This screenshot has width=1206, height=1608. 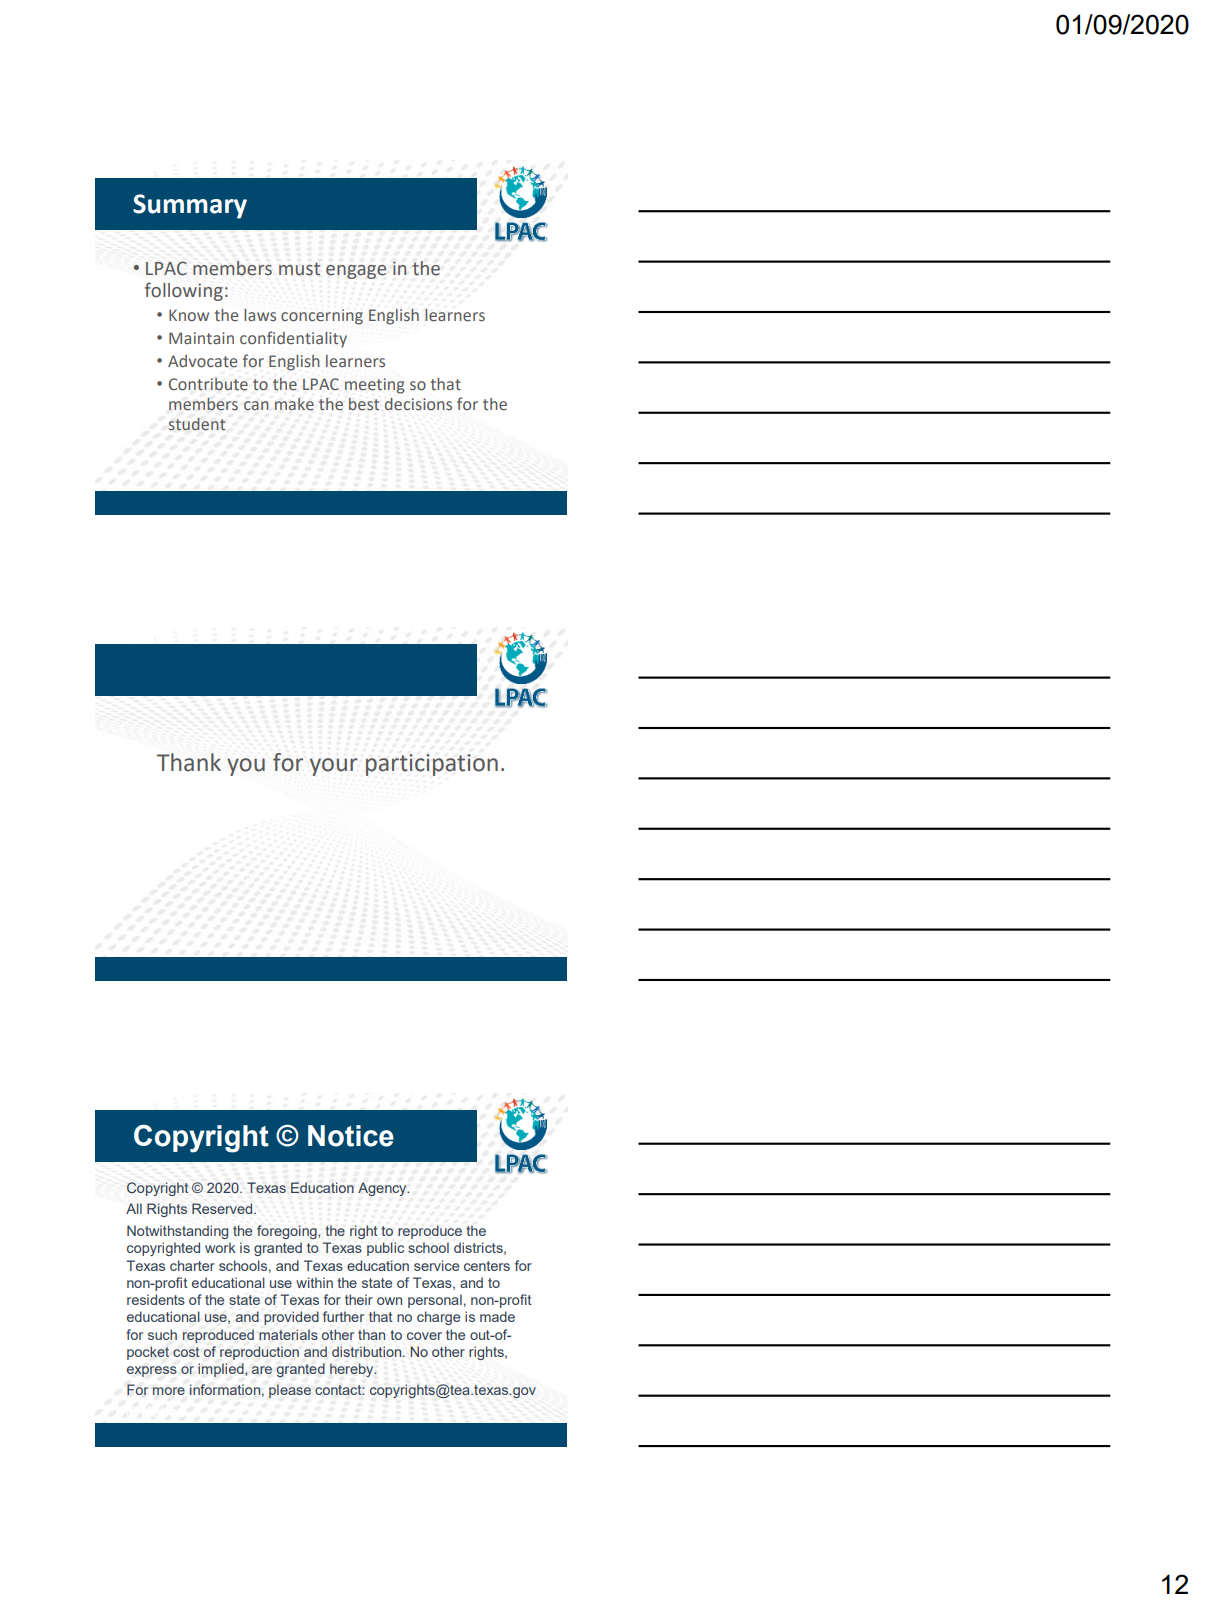 I want to click on such, so click(x=162, y=1334).
